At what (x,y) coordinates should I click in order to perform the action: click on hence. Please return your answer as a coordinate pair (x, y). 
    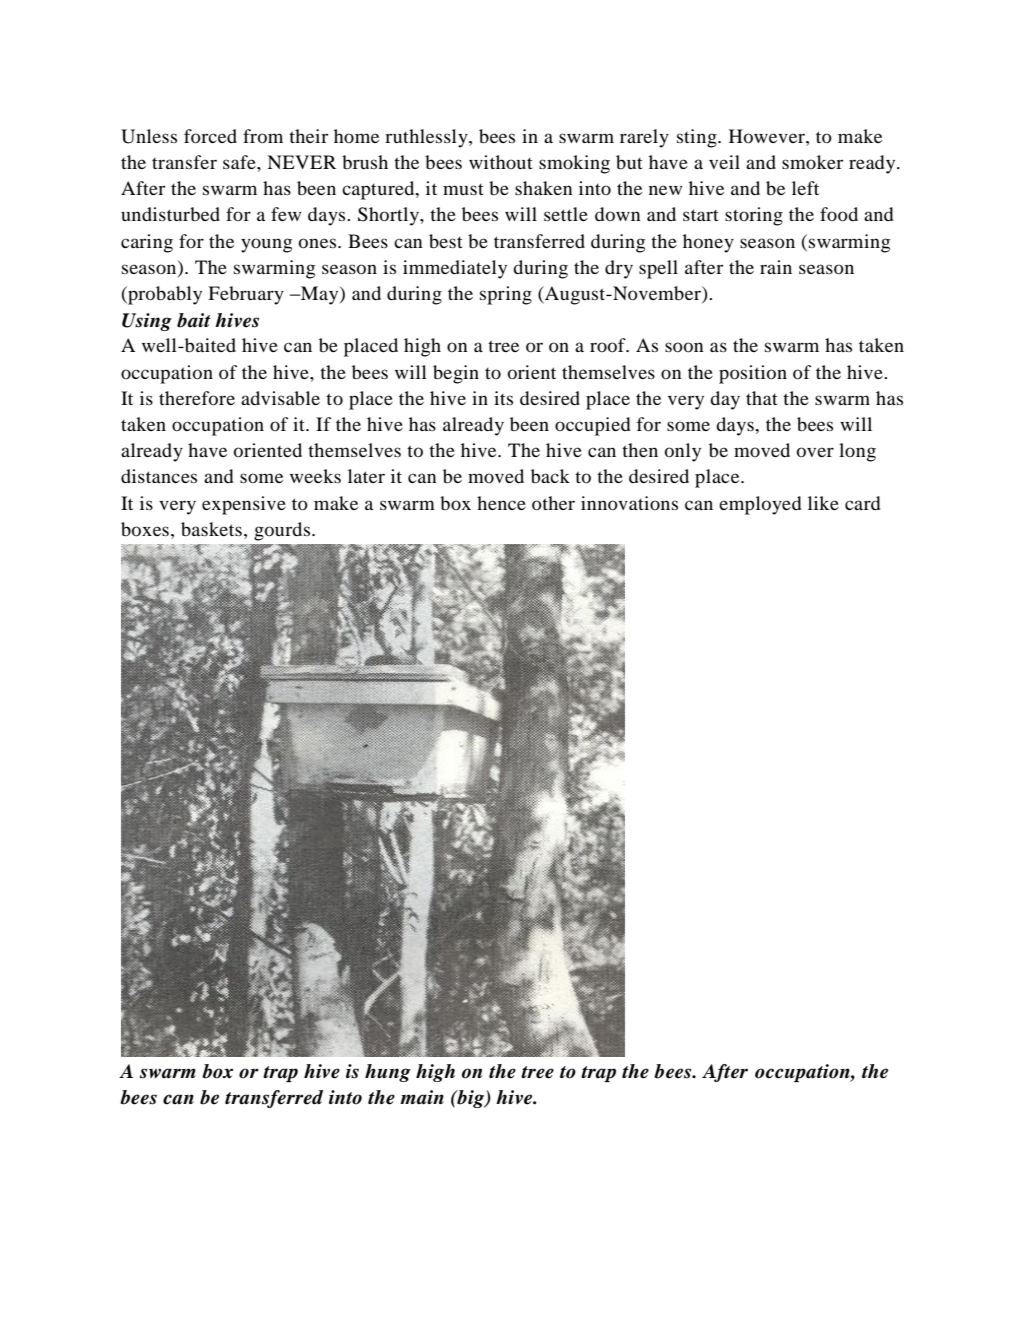
    Looking at the image, I should click on (501, 503).
